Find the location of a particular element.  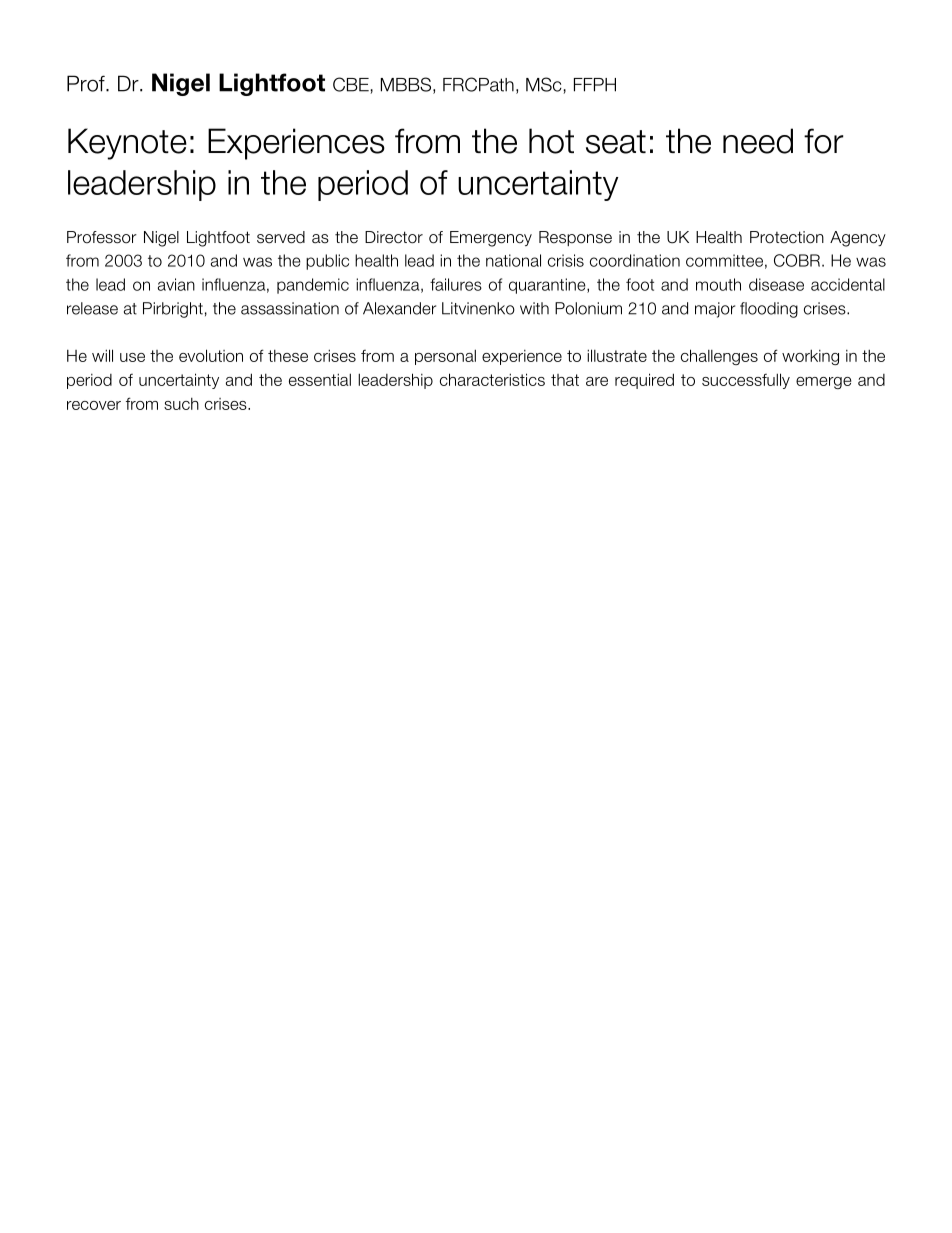

served is located at coordinates (281, 237).
